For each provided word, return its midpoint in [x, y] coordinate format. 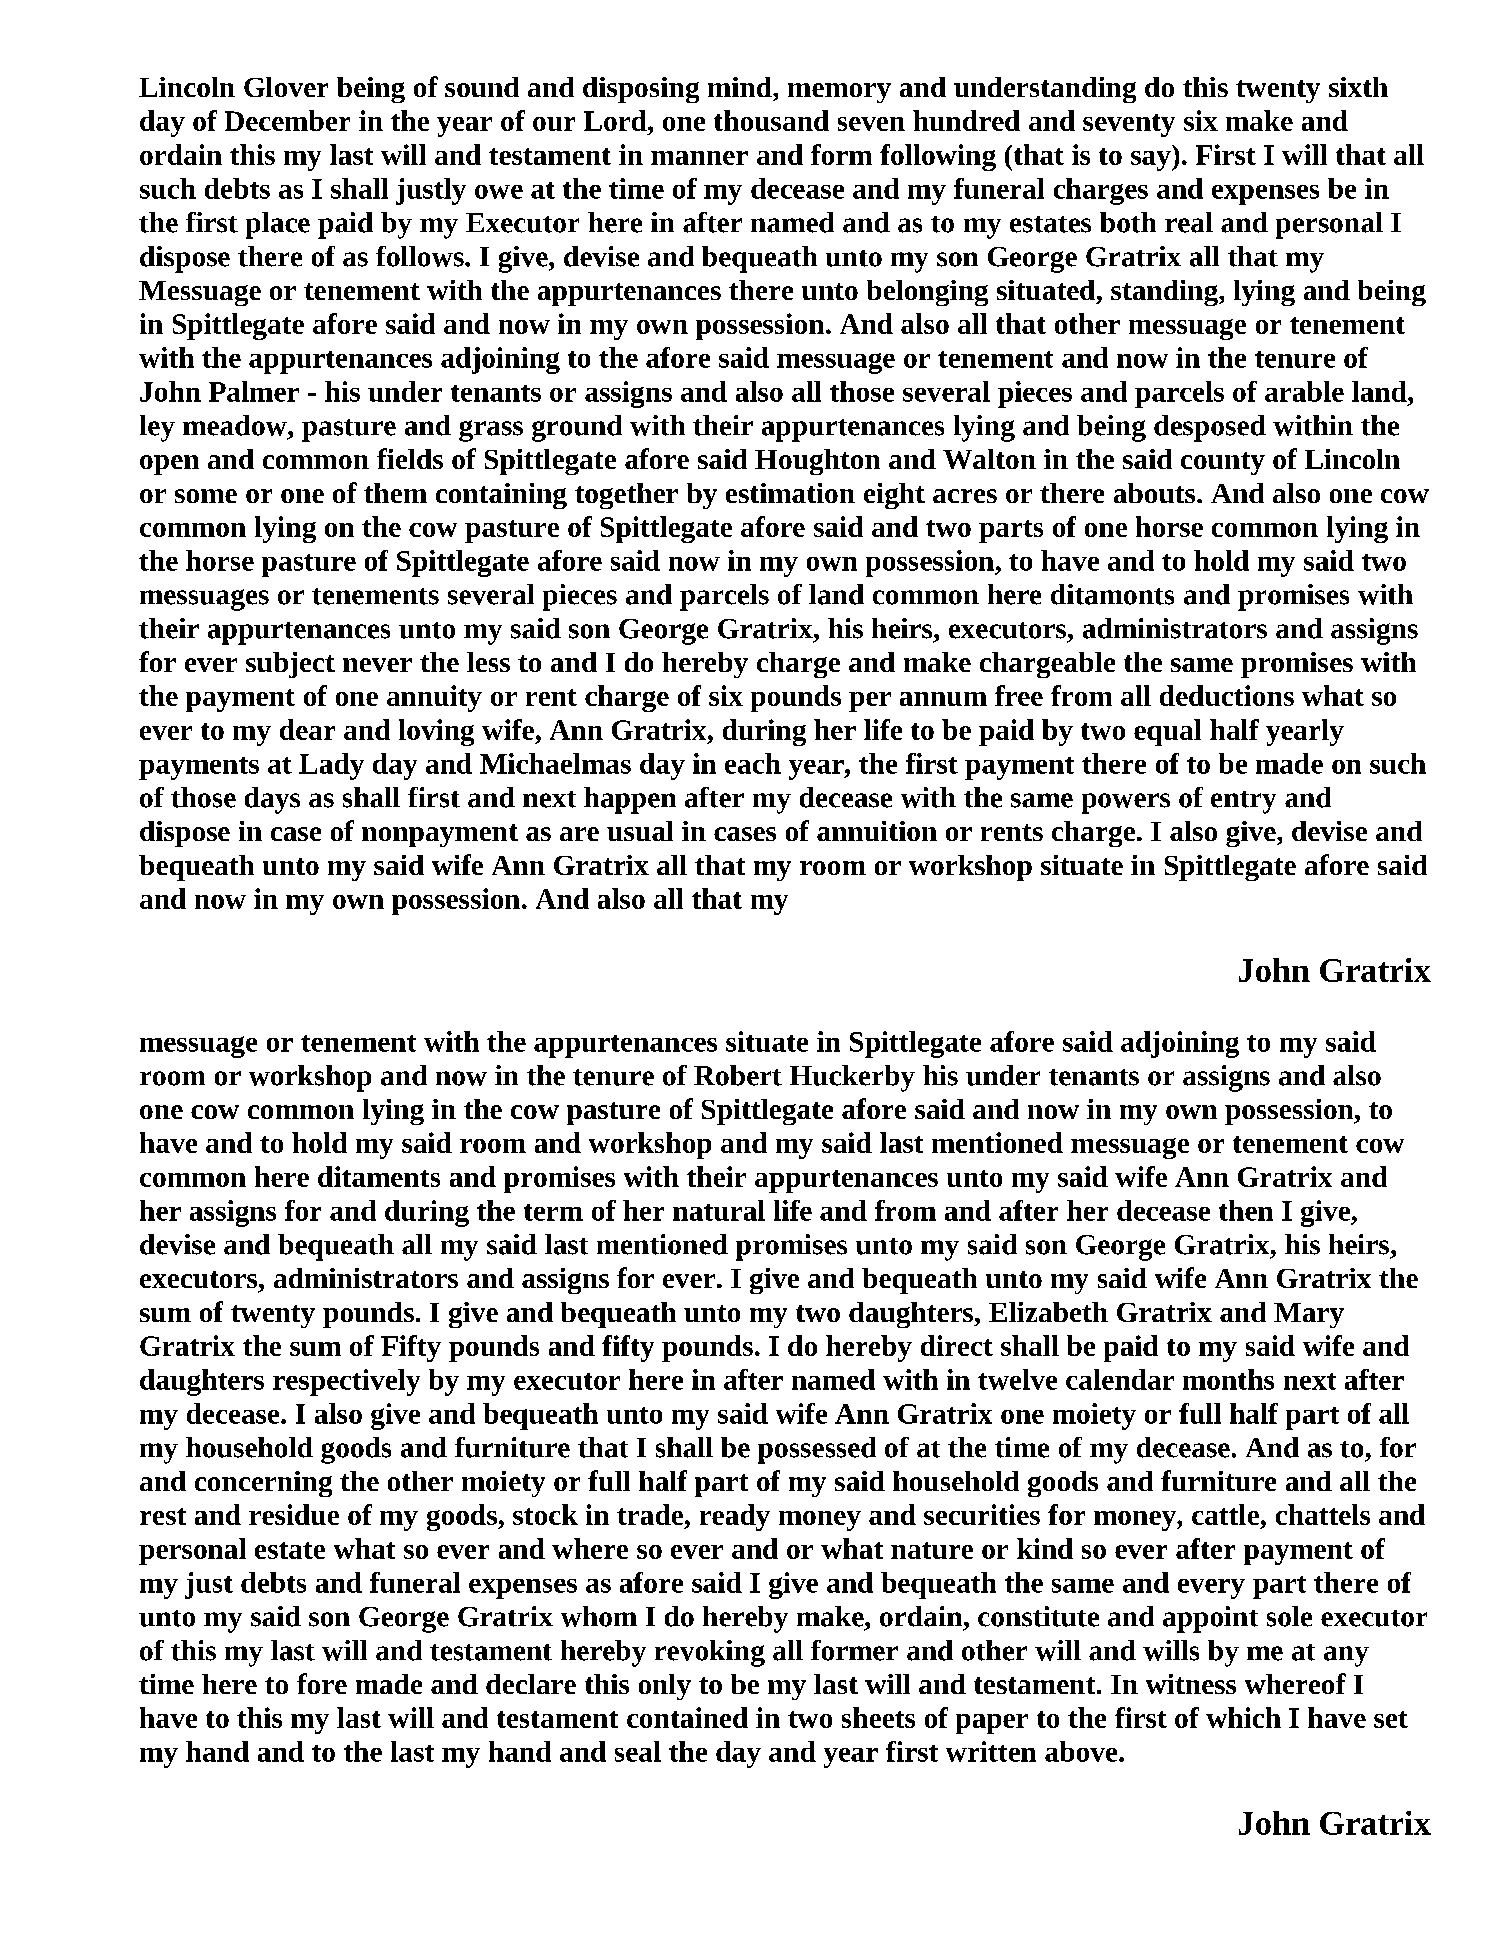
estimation [790, 493]
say [1152, 161]
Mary [1309, 1315]
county [1223, 463]
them [395, 493]
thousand [771, 120]
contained [687, 1717]
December [287, 120]
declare [531, 1684]
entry [1243, 802]
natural [719, 1210]
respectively [346, 1382]
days [272, 800]
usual [640, 831]
